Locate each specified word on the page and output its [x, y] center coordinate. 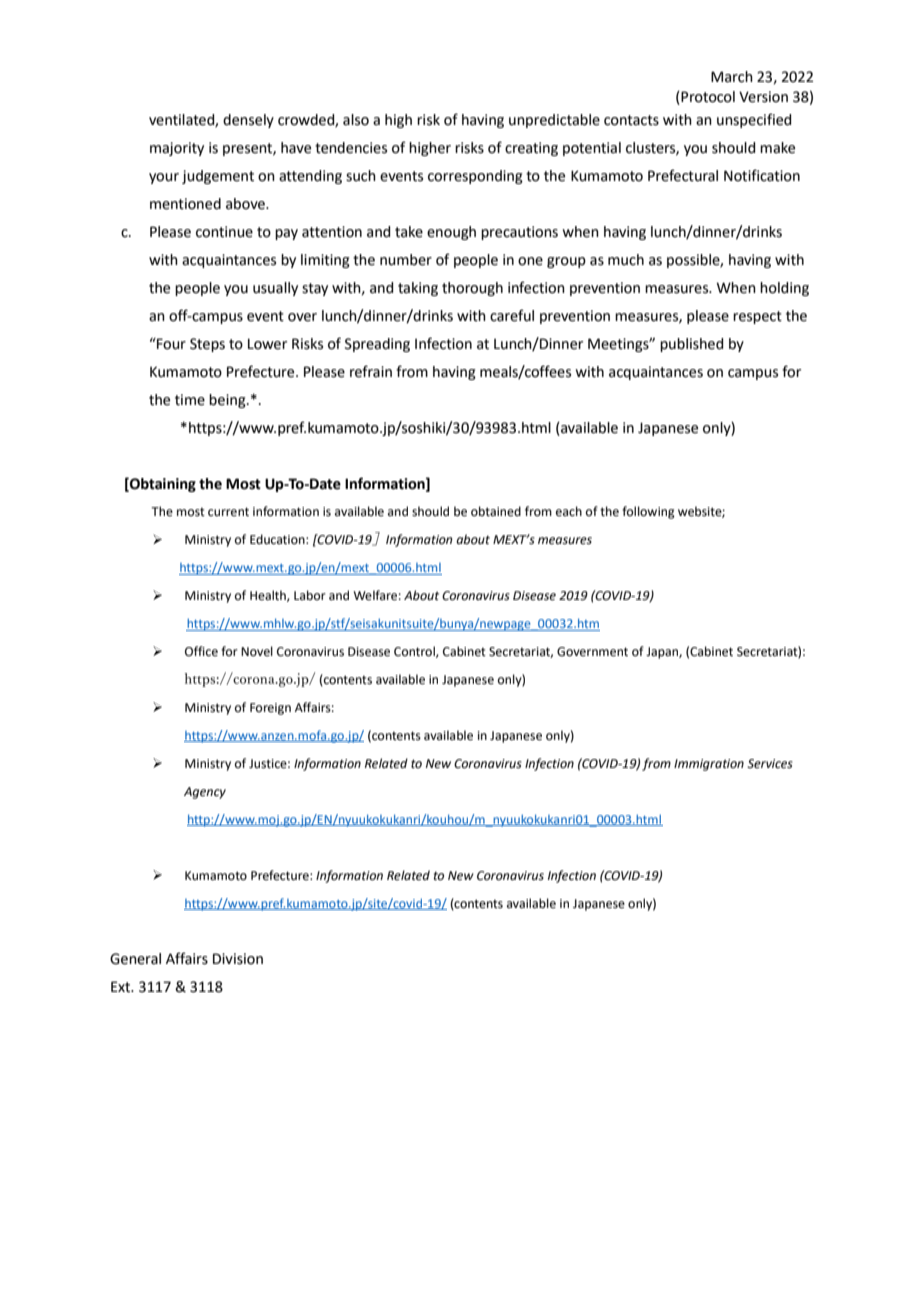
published [691, 345]
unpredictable [554, 121]
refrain [371, 371]
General [135, 959]
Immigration [709, 765]
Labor [310, 595]
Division [238, 959]
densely [248, 121]
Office [201, 651]
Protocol [708, 97]
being [228, 401]
